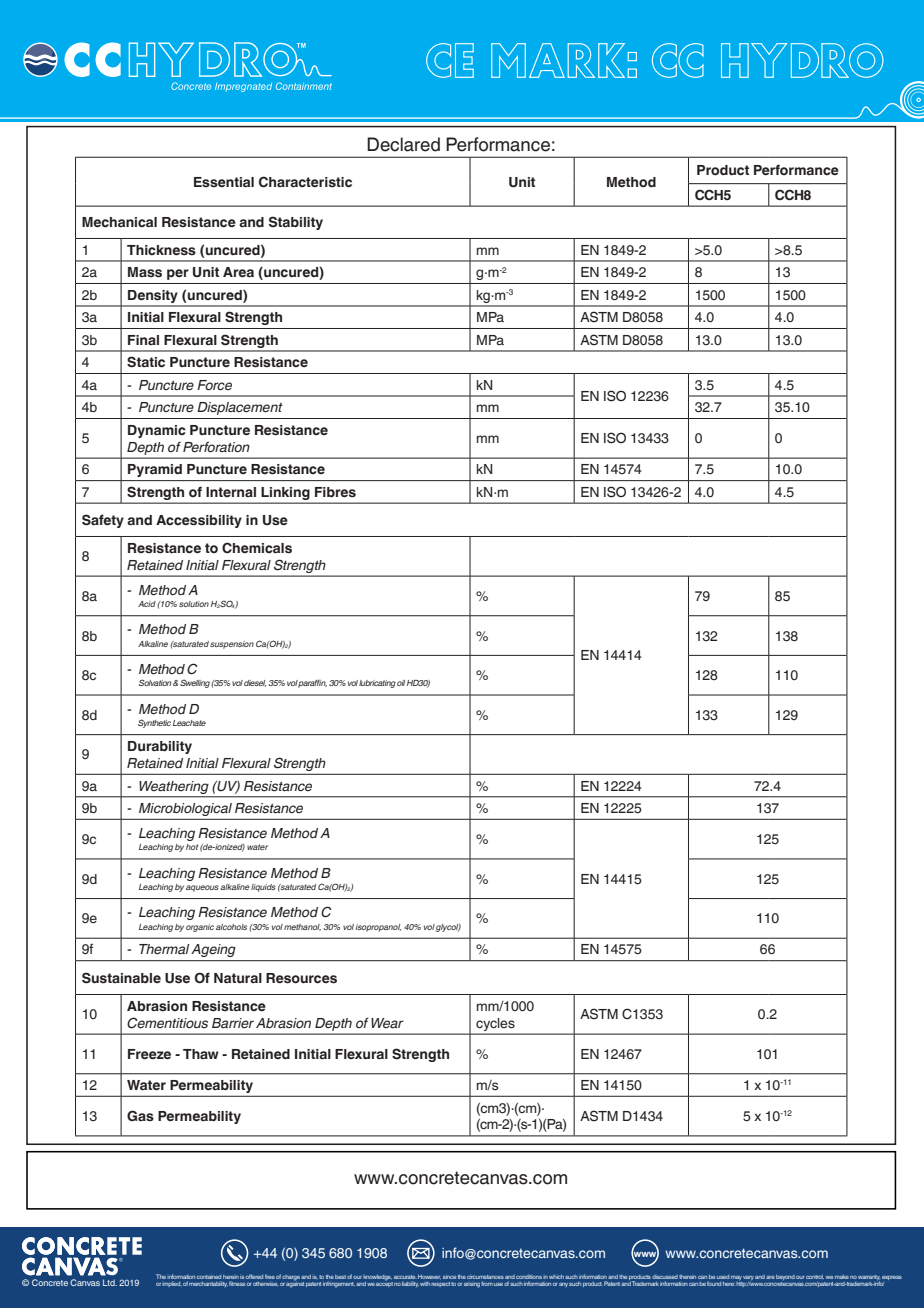  I want to click on Declared, so click(403, 144).
